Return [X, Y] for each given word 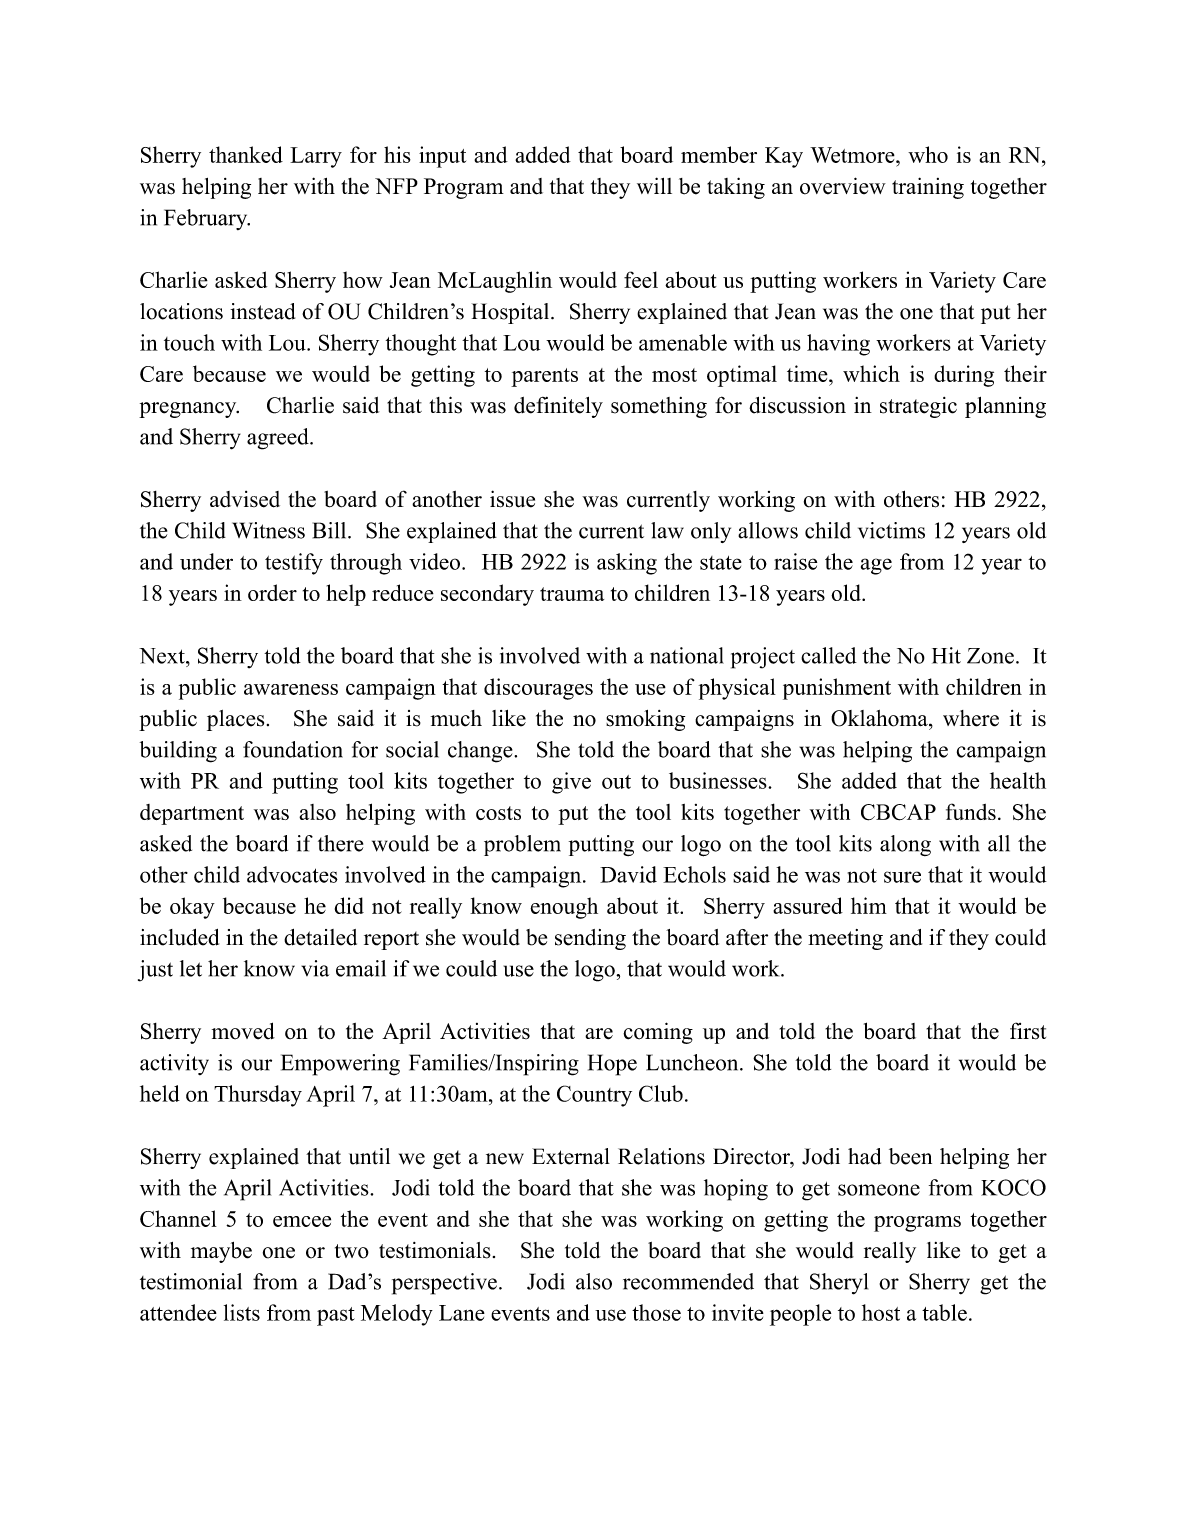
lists [242, 1312]
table [944, 1312]
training [928, 188]
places [235, 720]
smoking [645, 720]
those [656, 1312]
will [654, 185]
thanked [246, 154]
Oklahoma [880, 718]
